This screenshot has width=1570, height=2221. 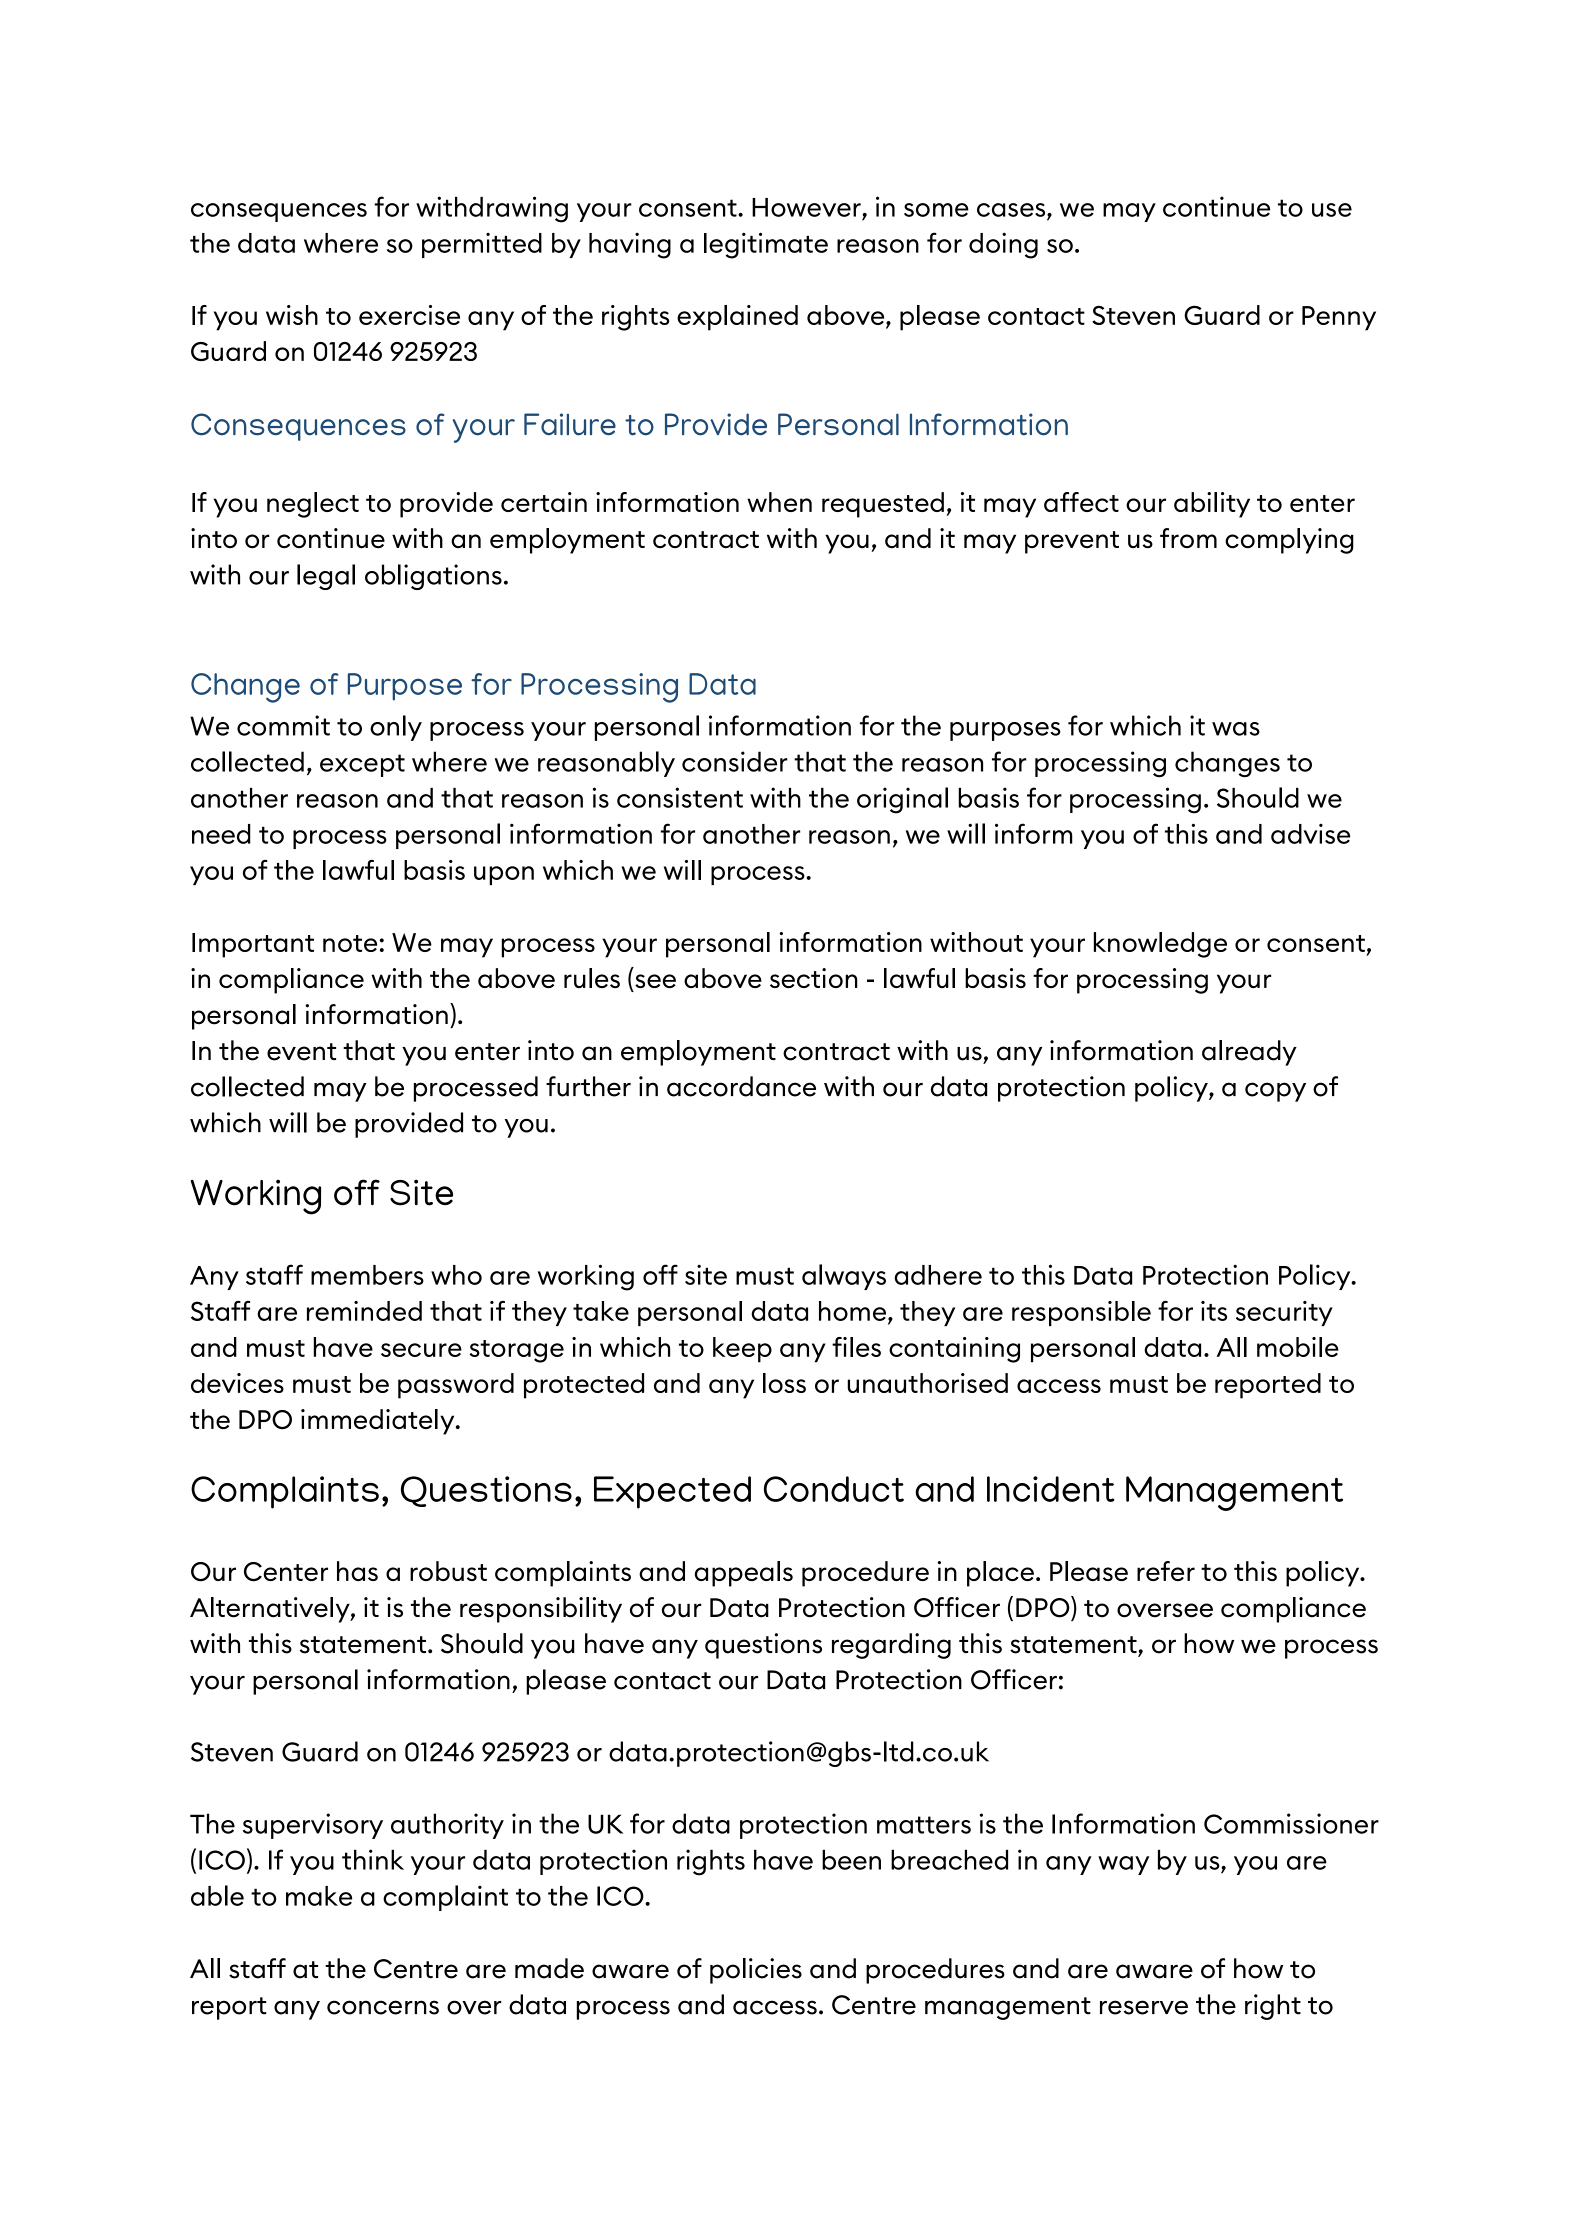 I want to click on copy, so click(x=1275, y=1092).
